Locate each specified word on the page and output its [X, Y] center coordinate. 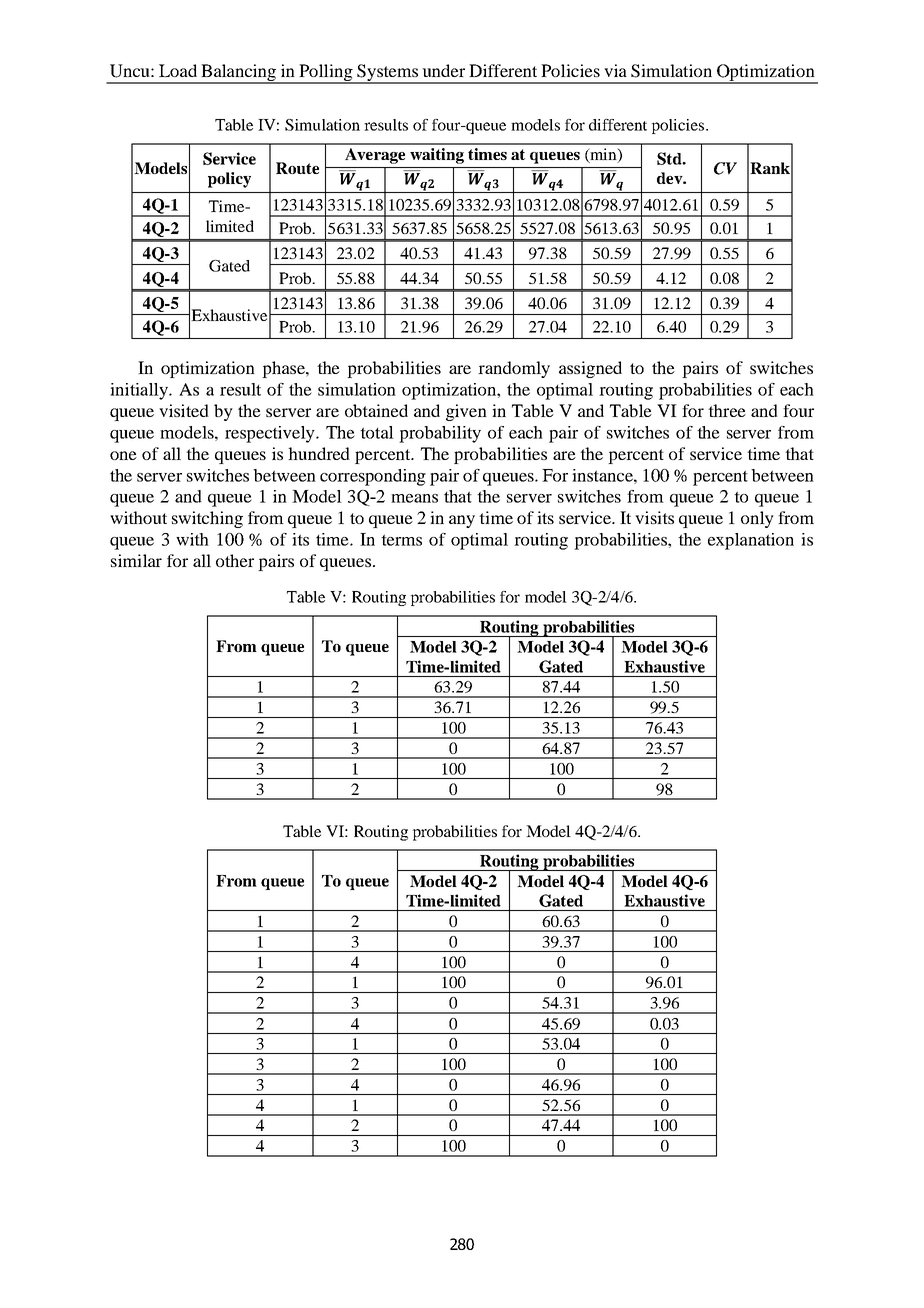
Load [178, 70]
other [235, 560]
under [443, 70]
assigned [590, 369]
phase [284, 369]
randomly [514, 369]
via [615, 70]
